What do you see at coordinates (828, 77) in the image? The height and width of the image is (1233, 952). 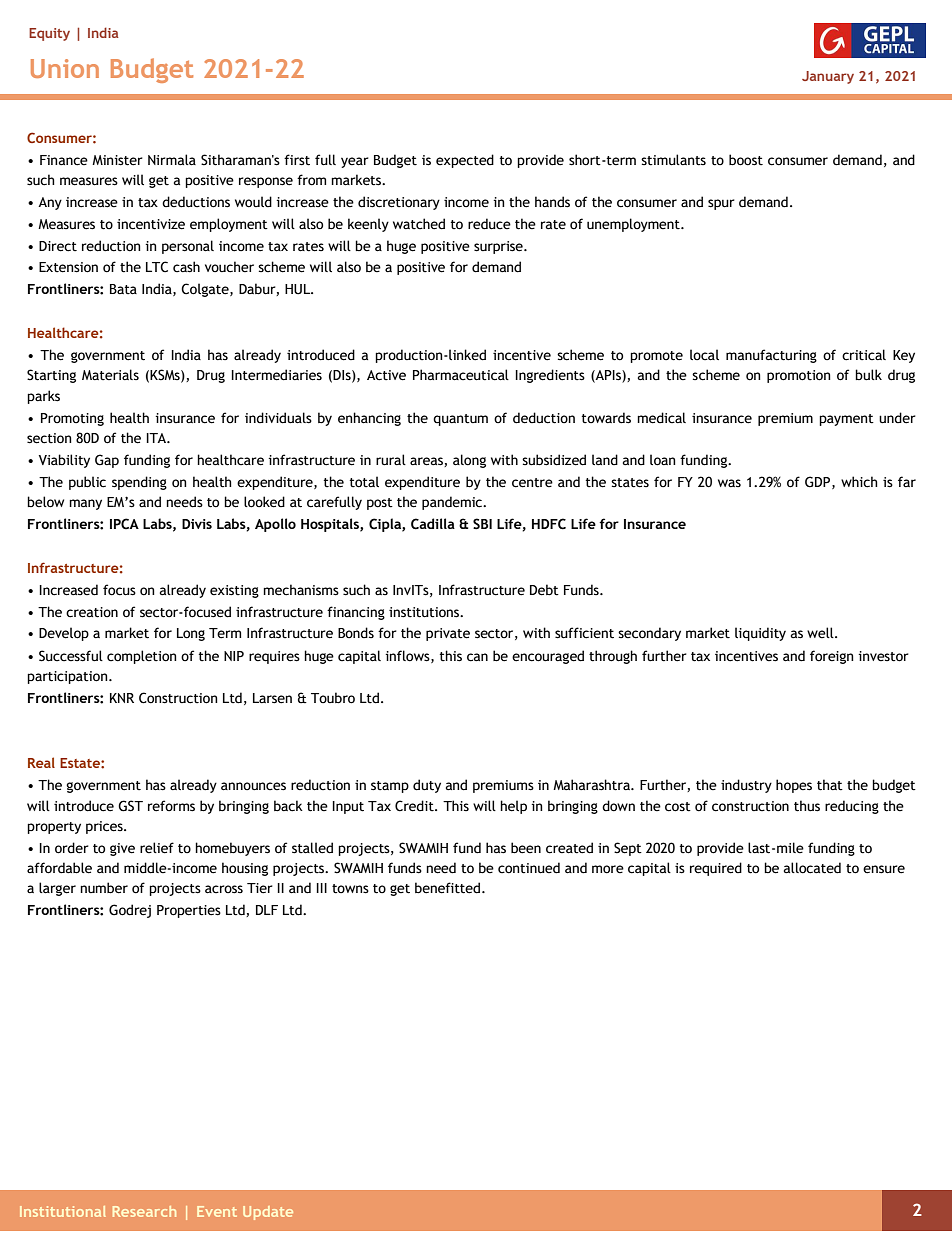 I see `January` at bounding box center [828, 77].
